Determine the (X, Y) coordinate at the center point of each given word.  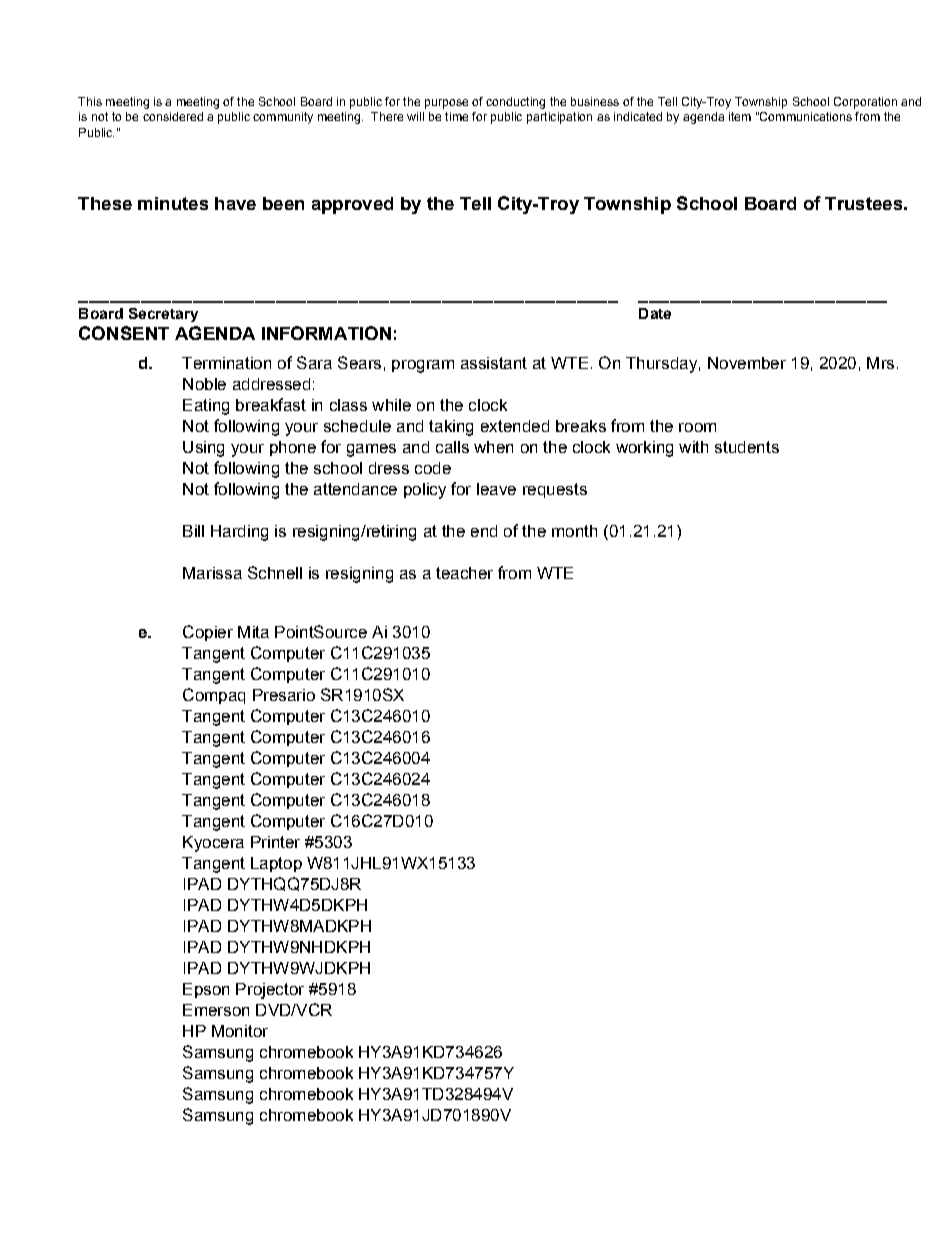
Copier (208, 633)
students (747, 447)
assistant (494, 363)
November (747, 363)
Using (203, 449)
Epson (206, 990)
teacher (464, 573)
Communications (805, 116)
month (574, 531)
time (456, 116)
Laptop (276, 864)
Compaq (214, 696)
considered (173, 116)
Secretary (163, 315)
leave (496, 489)
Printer (275, 842)
